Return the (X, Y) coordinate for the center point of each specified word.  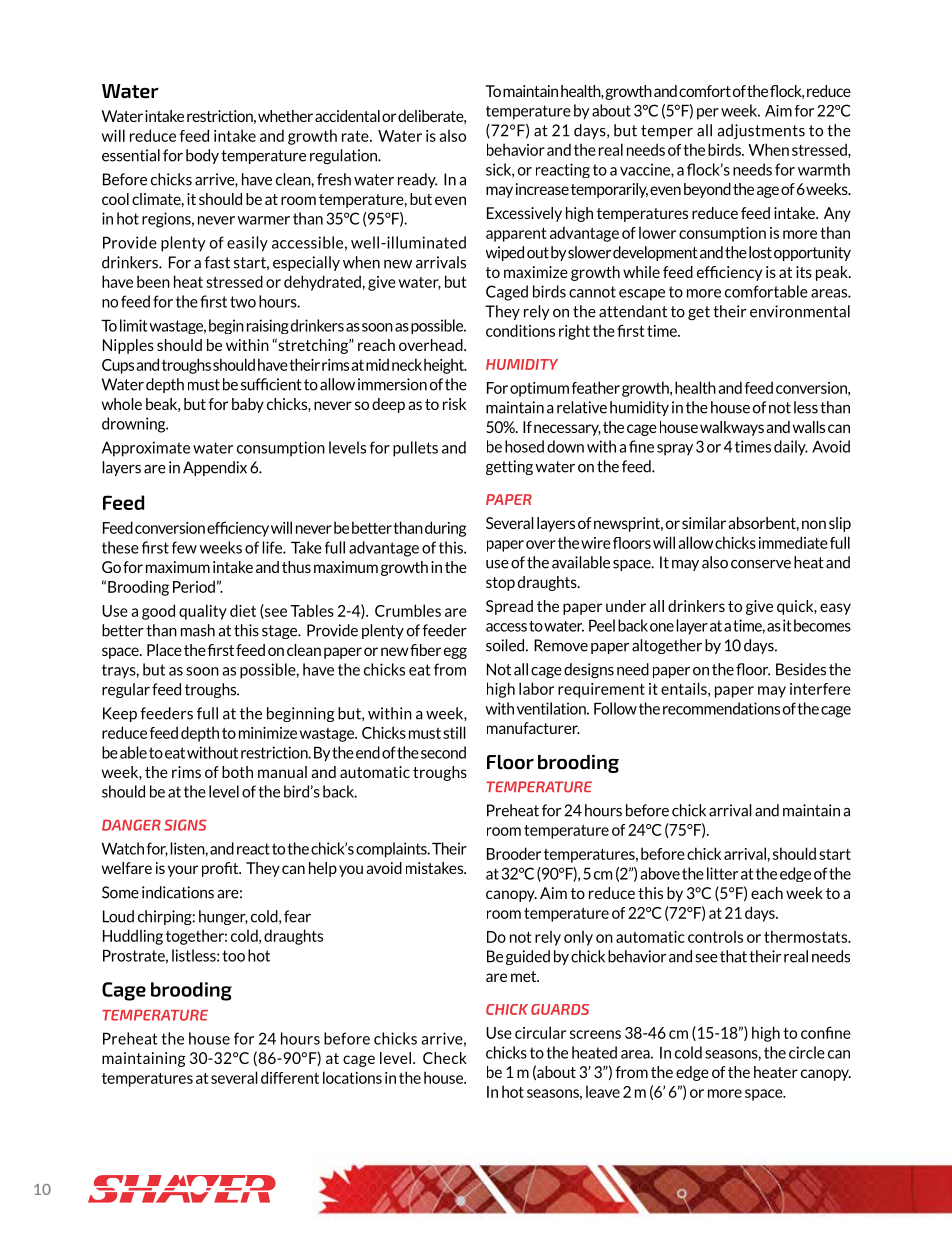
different (290, 1077)
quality (203, 612)
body (202, 156)
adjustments (761, 131)
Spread (509, 607)
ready (417, 180)
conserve (761, 564)
